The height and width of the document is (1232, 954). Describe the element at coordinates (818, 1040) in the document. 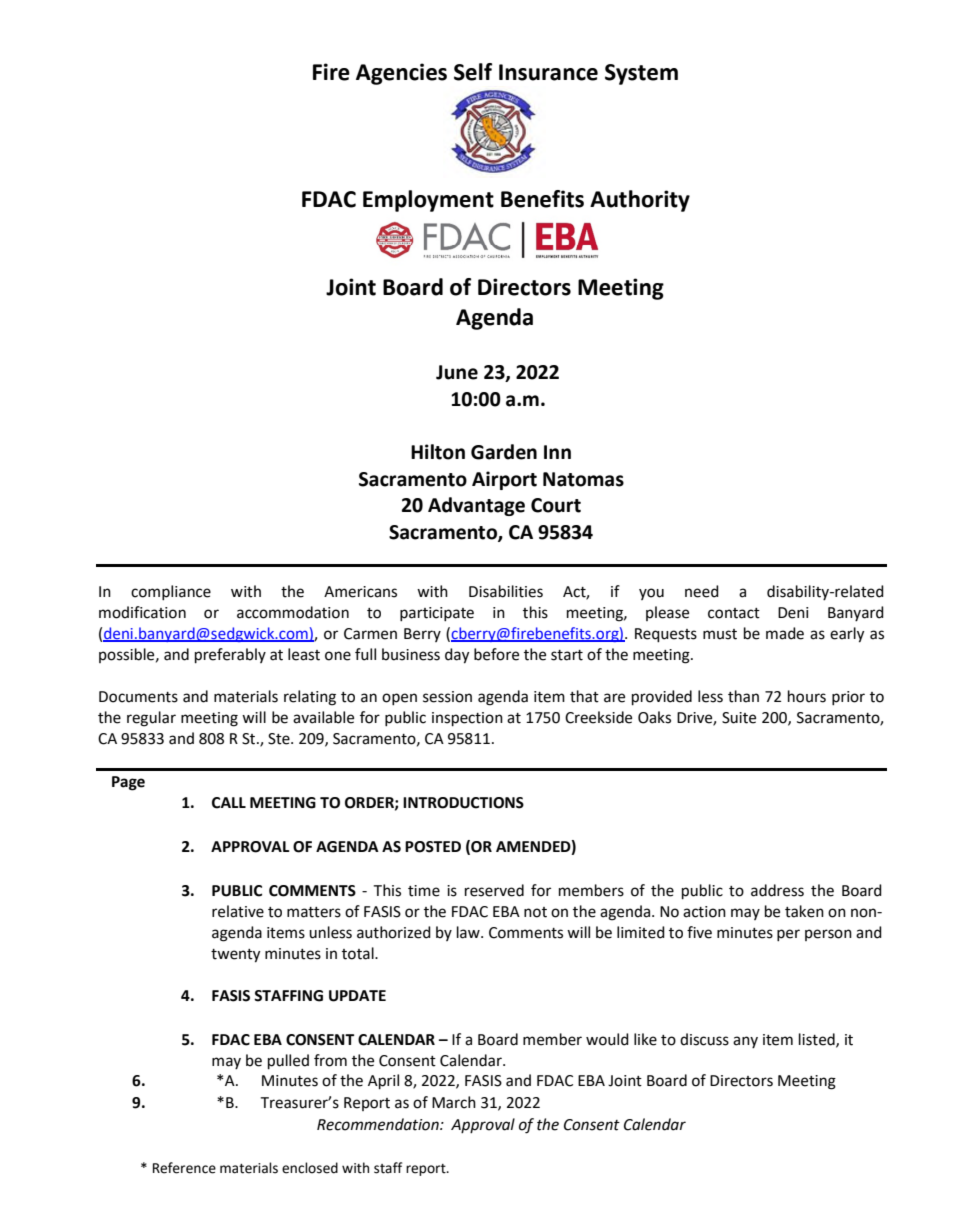

I see `listed` at that location.
